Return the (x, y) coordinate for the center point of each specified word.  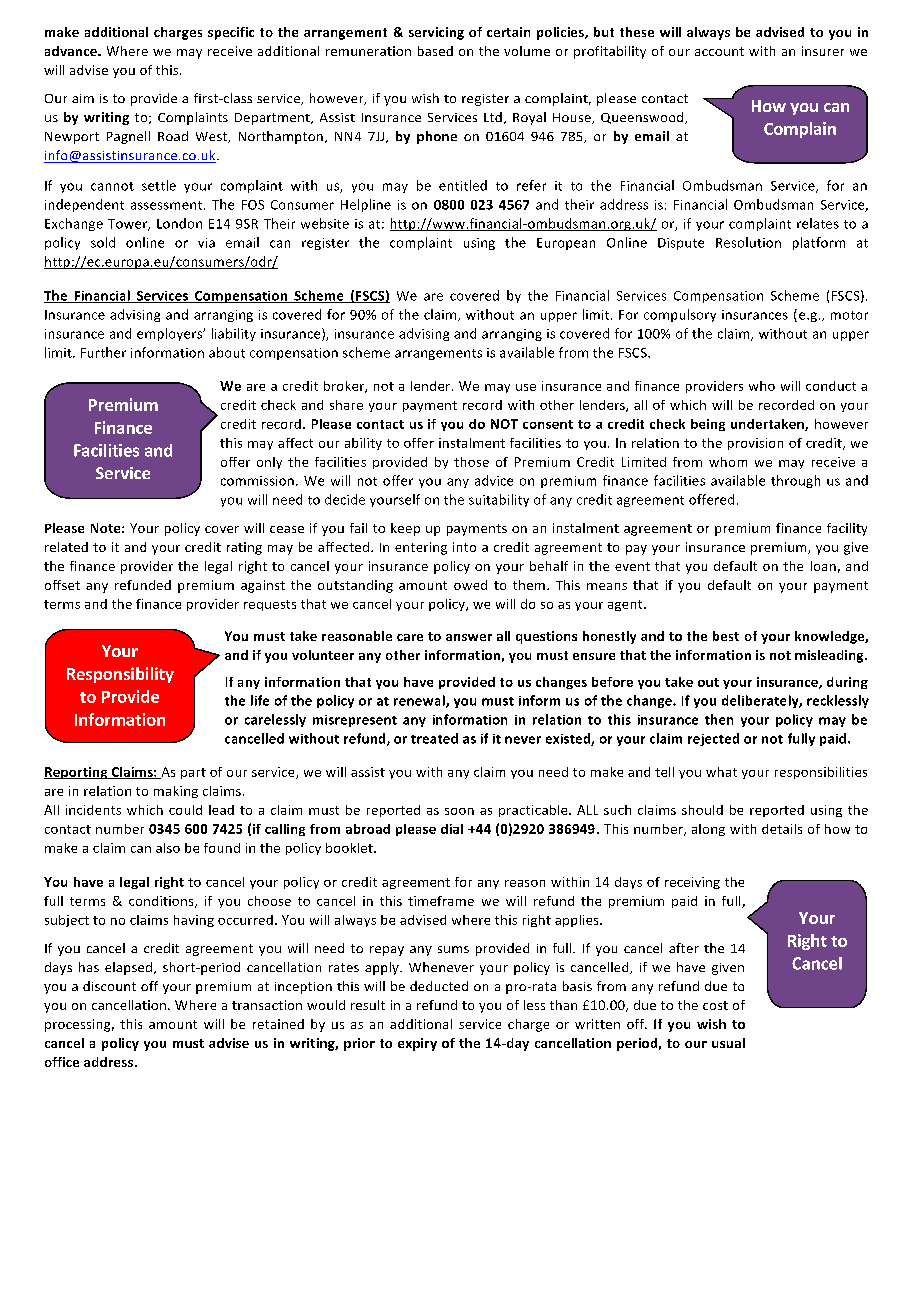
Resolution (748, 242)
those (471, 462)
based (435, 51)
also (168, 848)
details (782, 829)
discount (109, 986)
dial (452, 829)
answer (469, 637)
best (726, 636)
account (719, 51)
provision (755, 444)
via (206, 243)
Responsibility (120, 675)
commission (257, 481)
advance (72, 51)
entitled (463, 185)
